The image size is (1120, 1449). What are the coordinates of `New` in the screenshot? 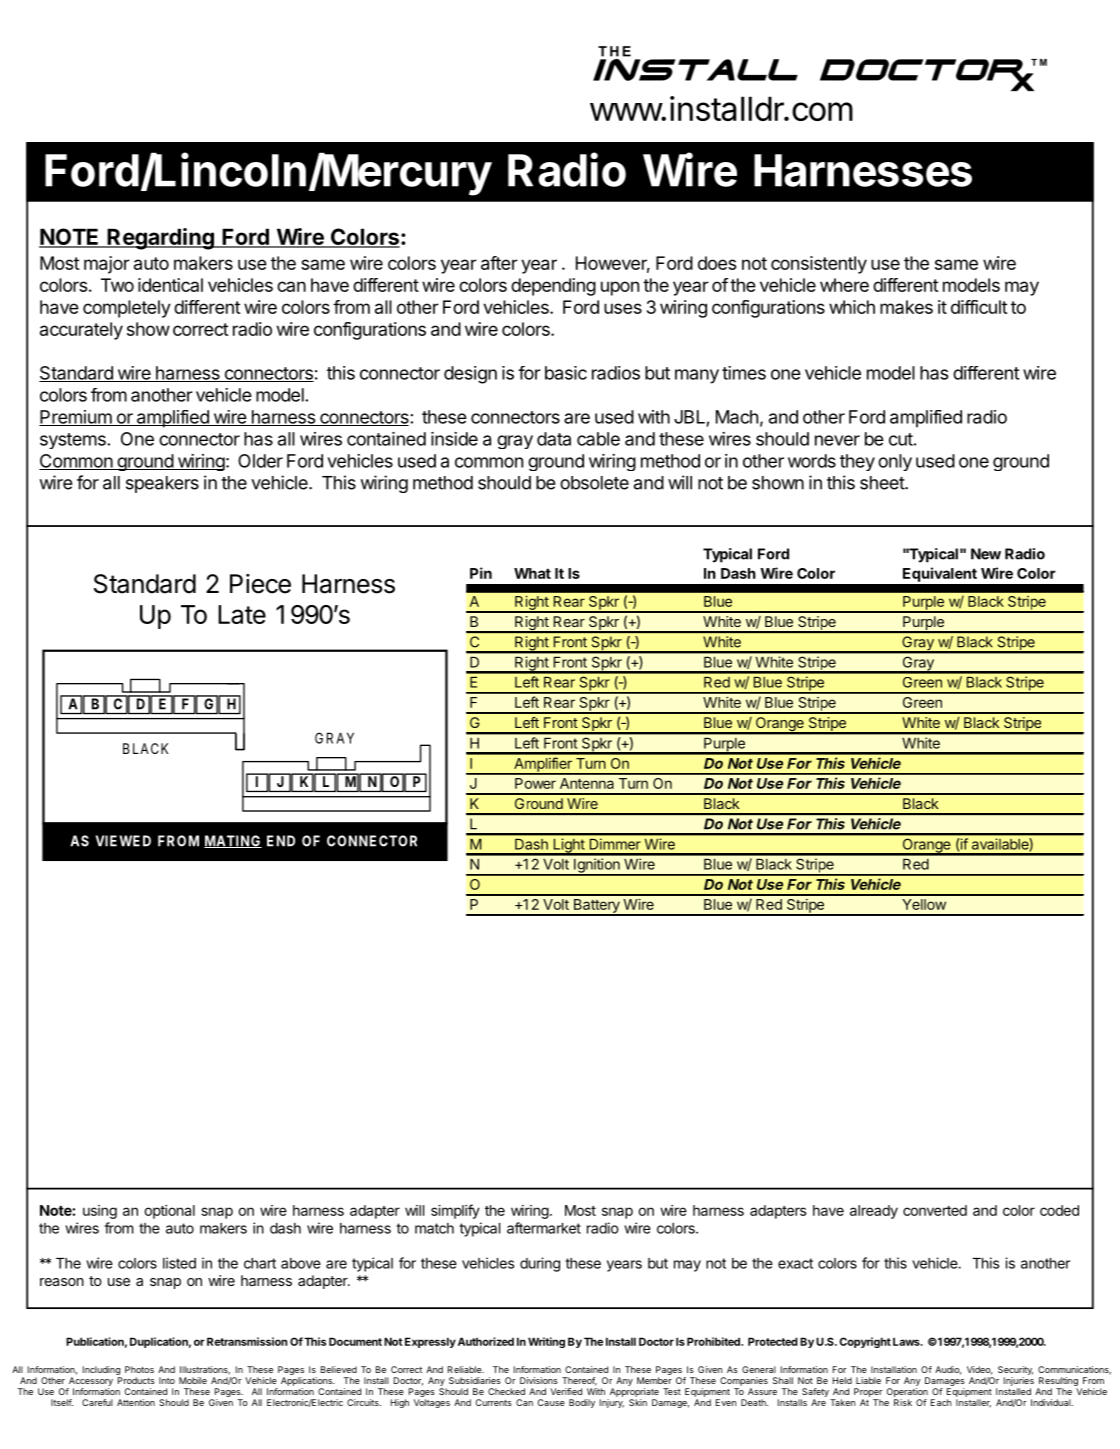 It's located at (986, 554).
